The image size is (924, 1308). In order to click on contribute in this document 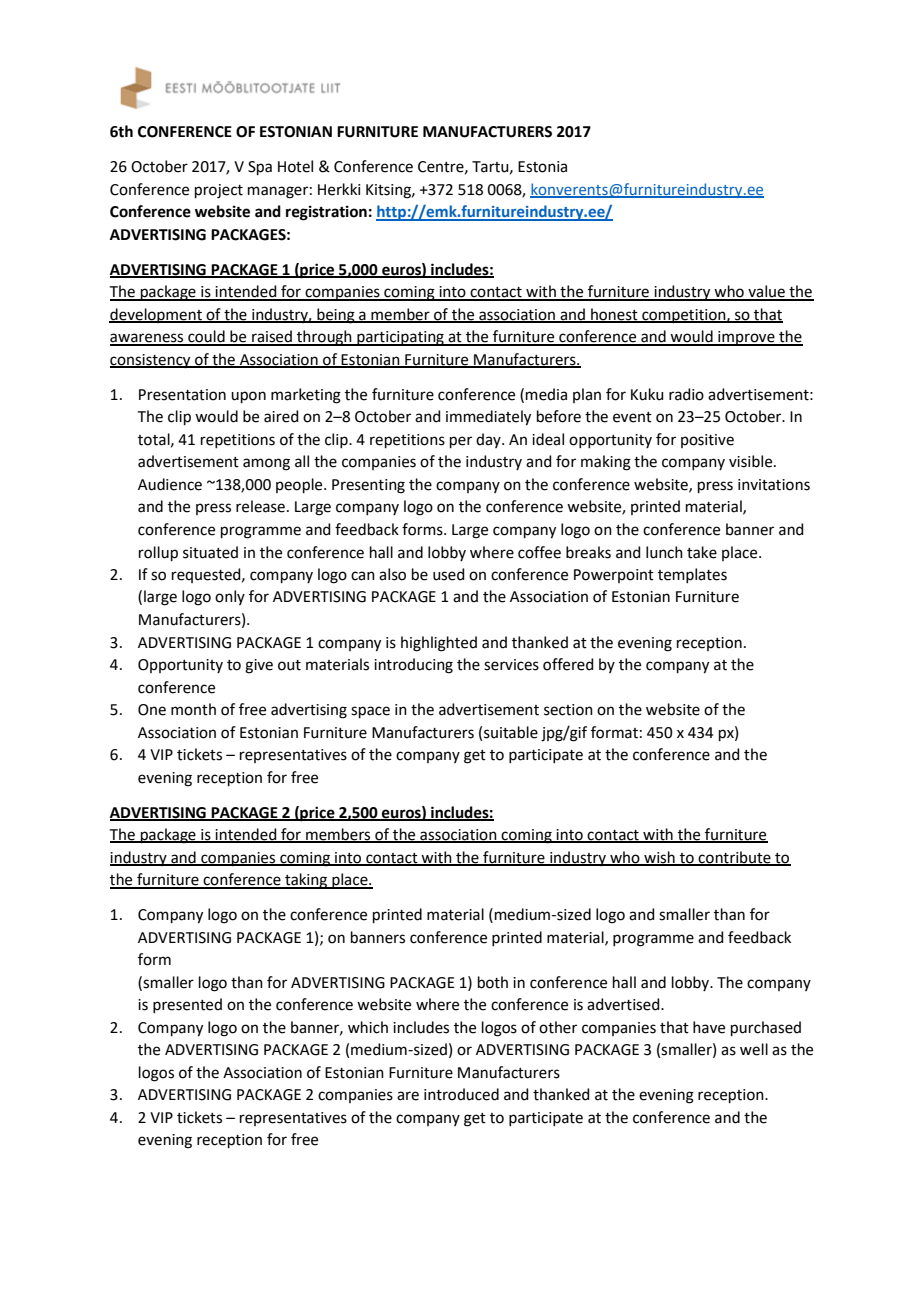, I will do `click(735, 858)`.
